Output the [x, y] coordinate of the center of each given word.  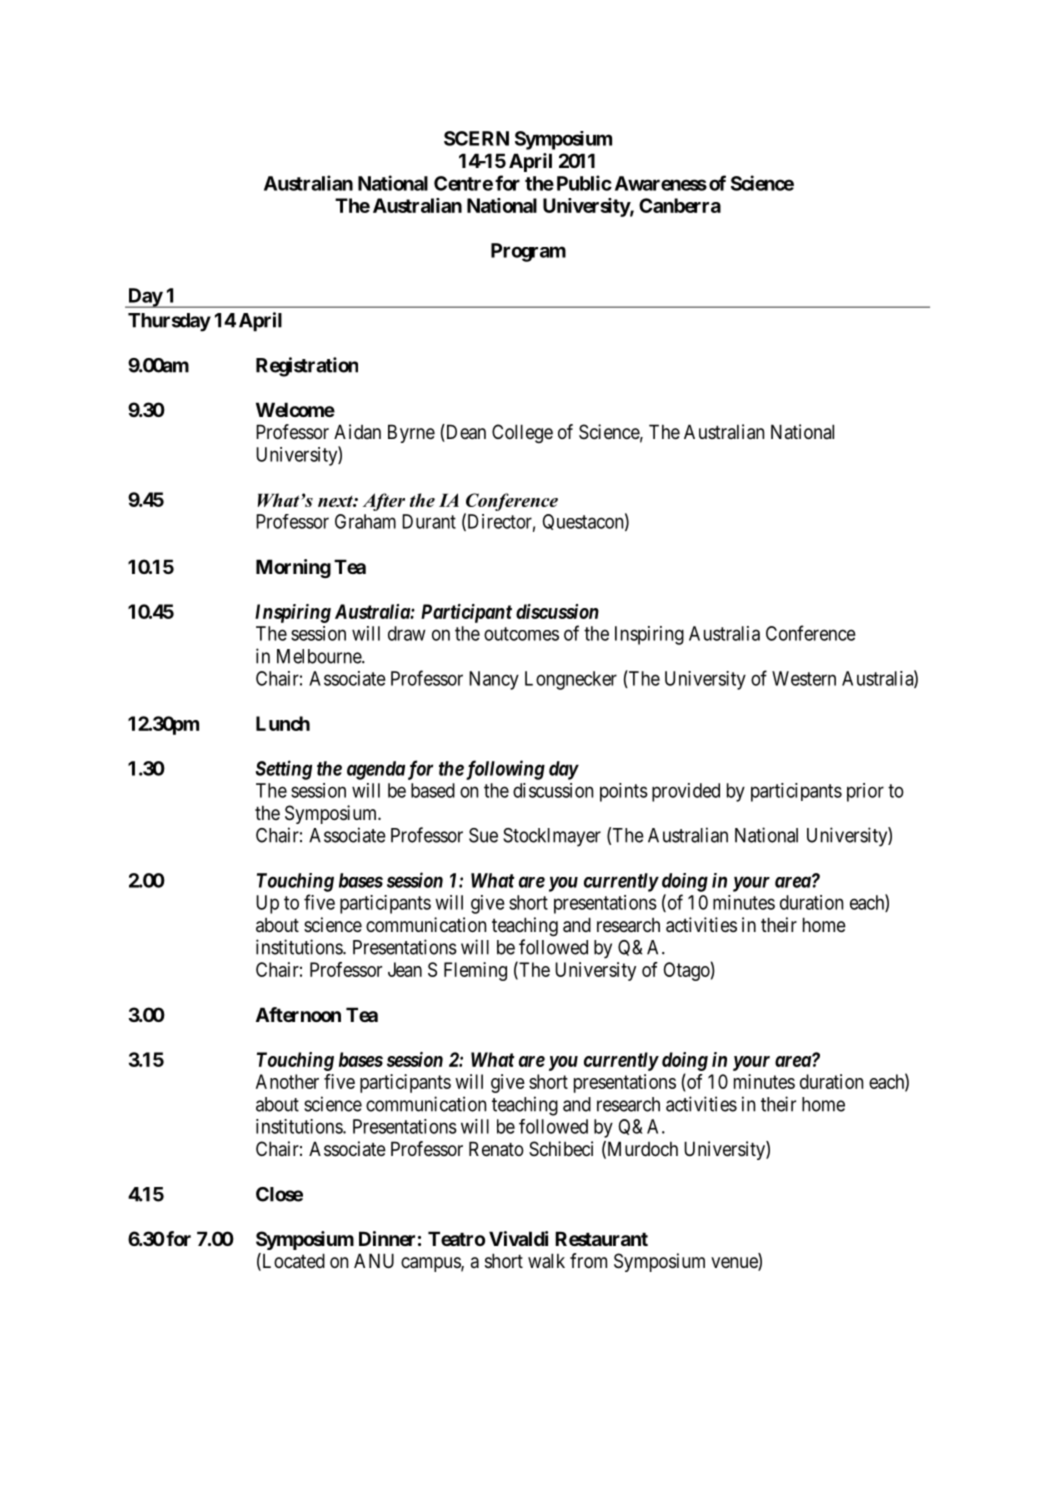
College [522, 433]
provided [686, 792]
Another [287, 1081]
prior [865, 792]
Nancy [494, 680]
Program [528, 252]
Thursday [169, 322]
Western [804, 678]
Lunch [283, 723]
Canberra [680, 205]
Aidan [357, 431]
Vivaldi [518, 1238]
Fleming [475, 971]
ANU [374, 1260]
